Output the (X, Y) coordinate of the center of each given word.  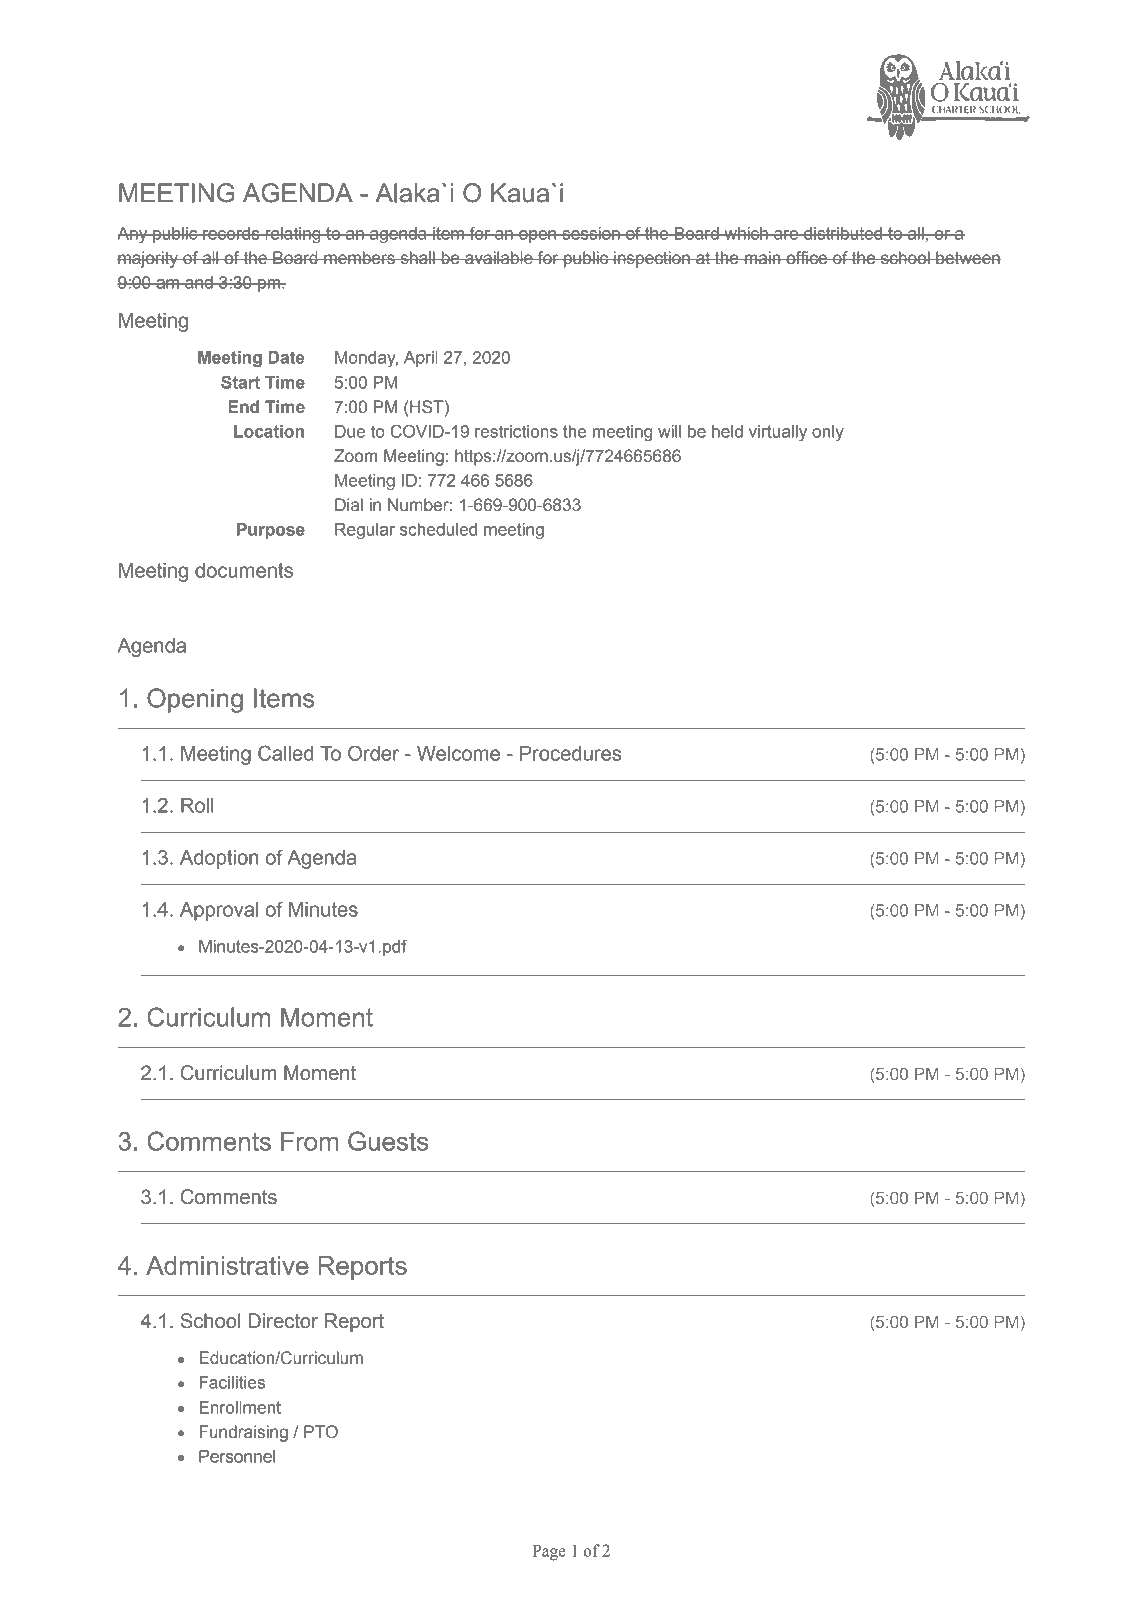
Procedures (570, 753)
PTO (321, 1432)
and (199, 282)
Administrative (227, 1265)
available (499, 258)
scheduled (438, 529)
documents (244, 570)
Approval (219, 911)
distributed (843, 233)
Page (549, 1553)
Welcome (458, 753)
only (828, 433)
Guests (388, 1141)
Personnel (237, 1456)
